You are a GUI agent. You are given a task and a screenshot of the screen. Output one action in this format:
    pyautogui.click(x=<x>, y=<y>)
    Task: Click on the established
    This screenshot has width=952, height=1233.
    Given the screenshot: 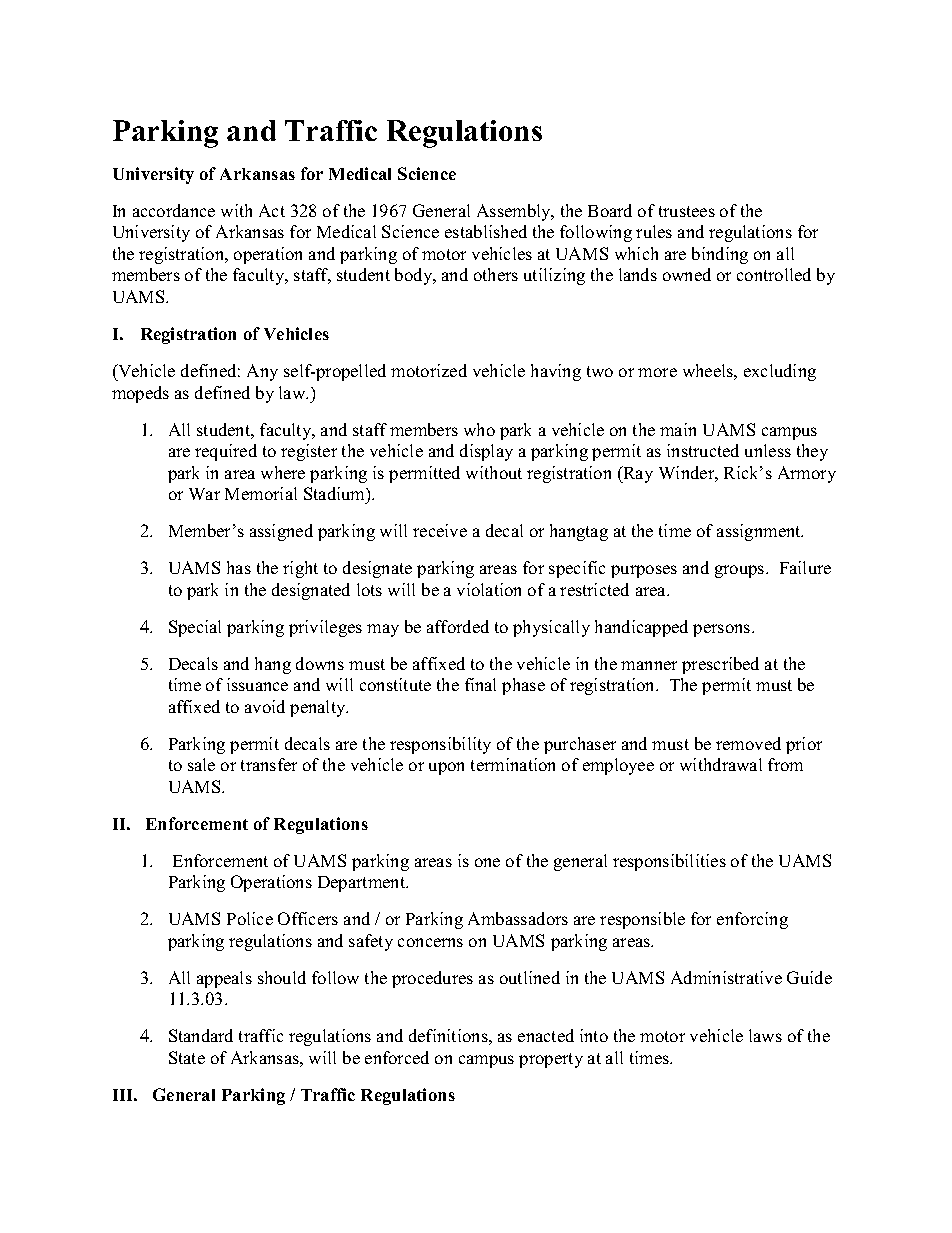 What is the action you would take?
    pyautogui.click(x=486, y=231)
